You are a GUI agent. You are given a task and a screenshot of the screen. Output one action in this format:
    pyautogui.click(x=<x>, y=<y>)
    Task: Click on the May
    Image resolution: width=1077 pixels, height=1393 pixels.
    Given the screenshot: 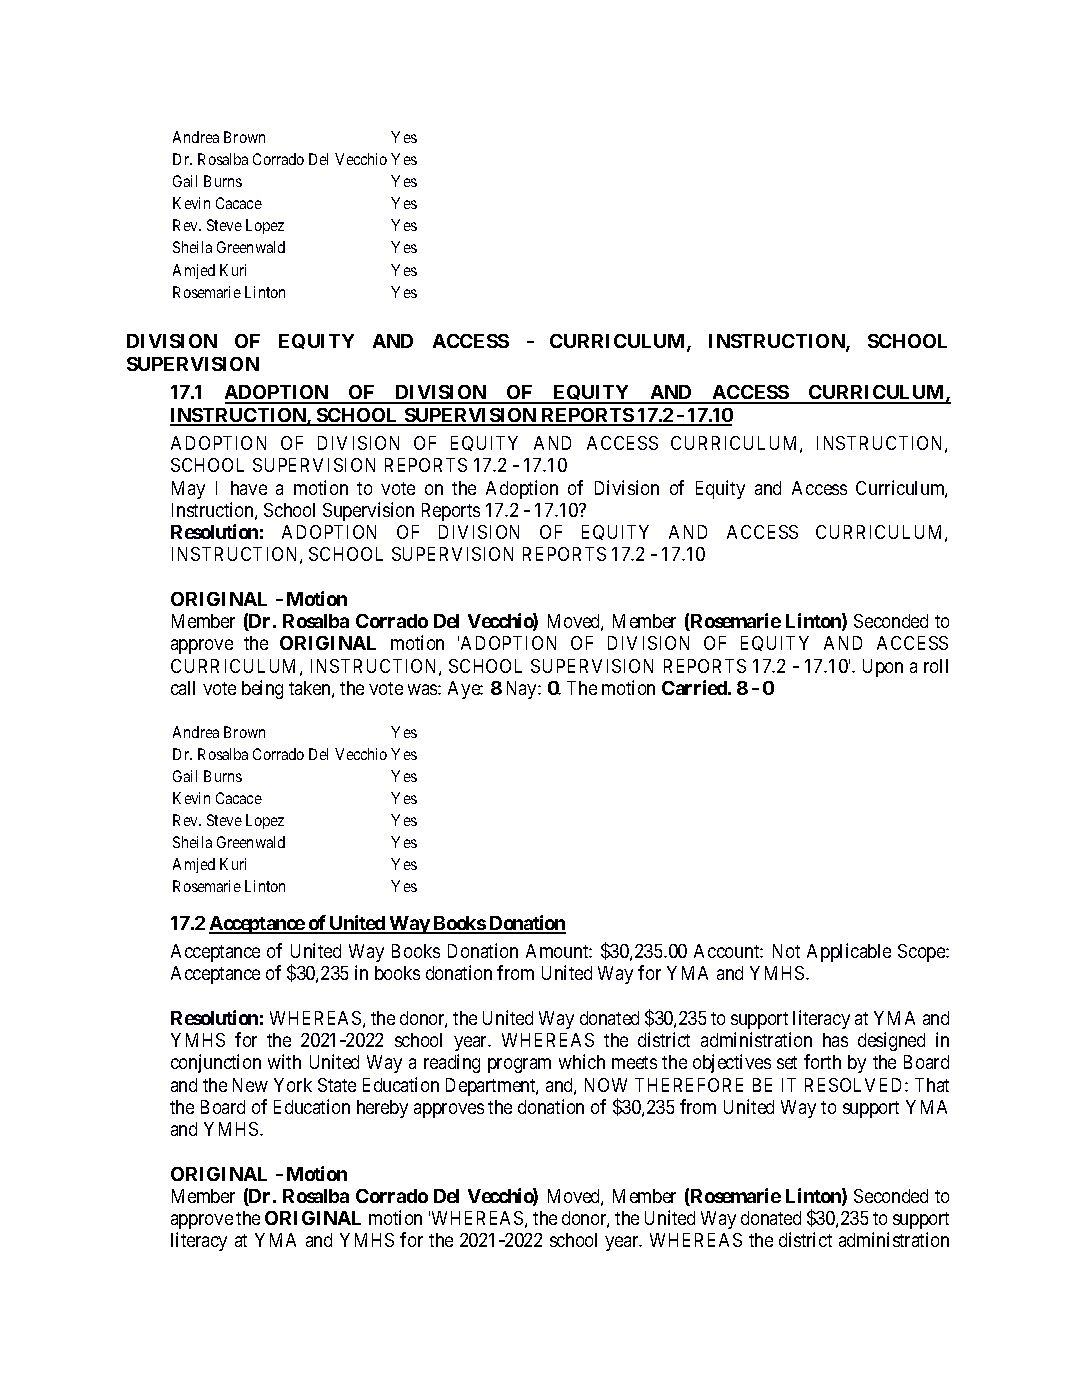 What is the action you would take?
    pyautogui.click(x=188, y=490)
